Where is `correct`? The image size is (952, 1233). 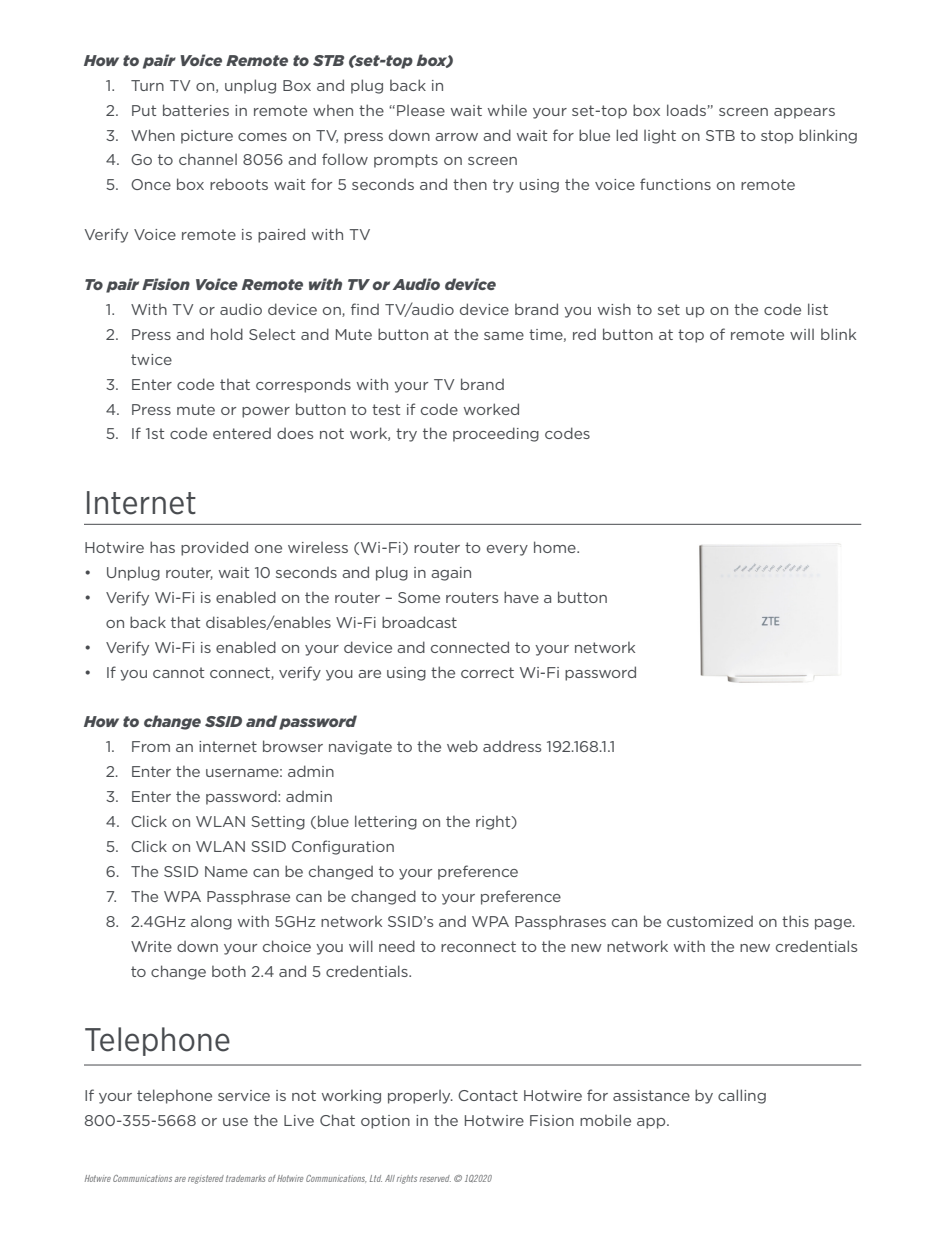 correct is located at coordinates (487, 672).
